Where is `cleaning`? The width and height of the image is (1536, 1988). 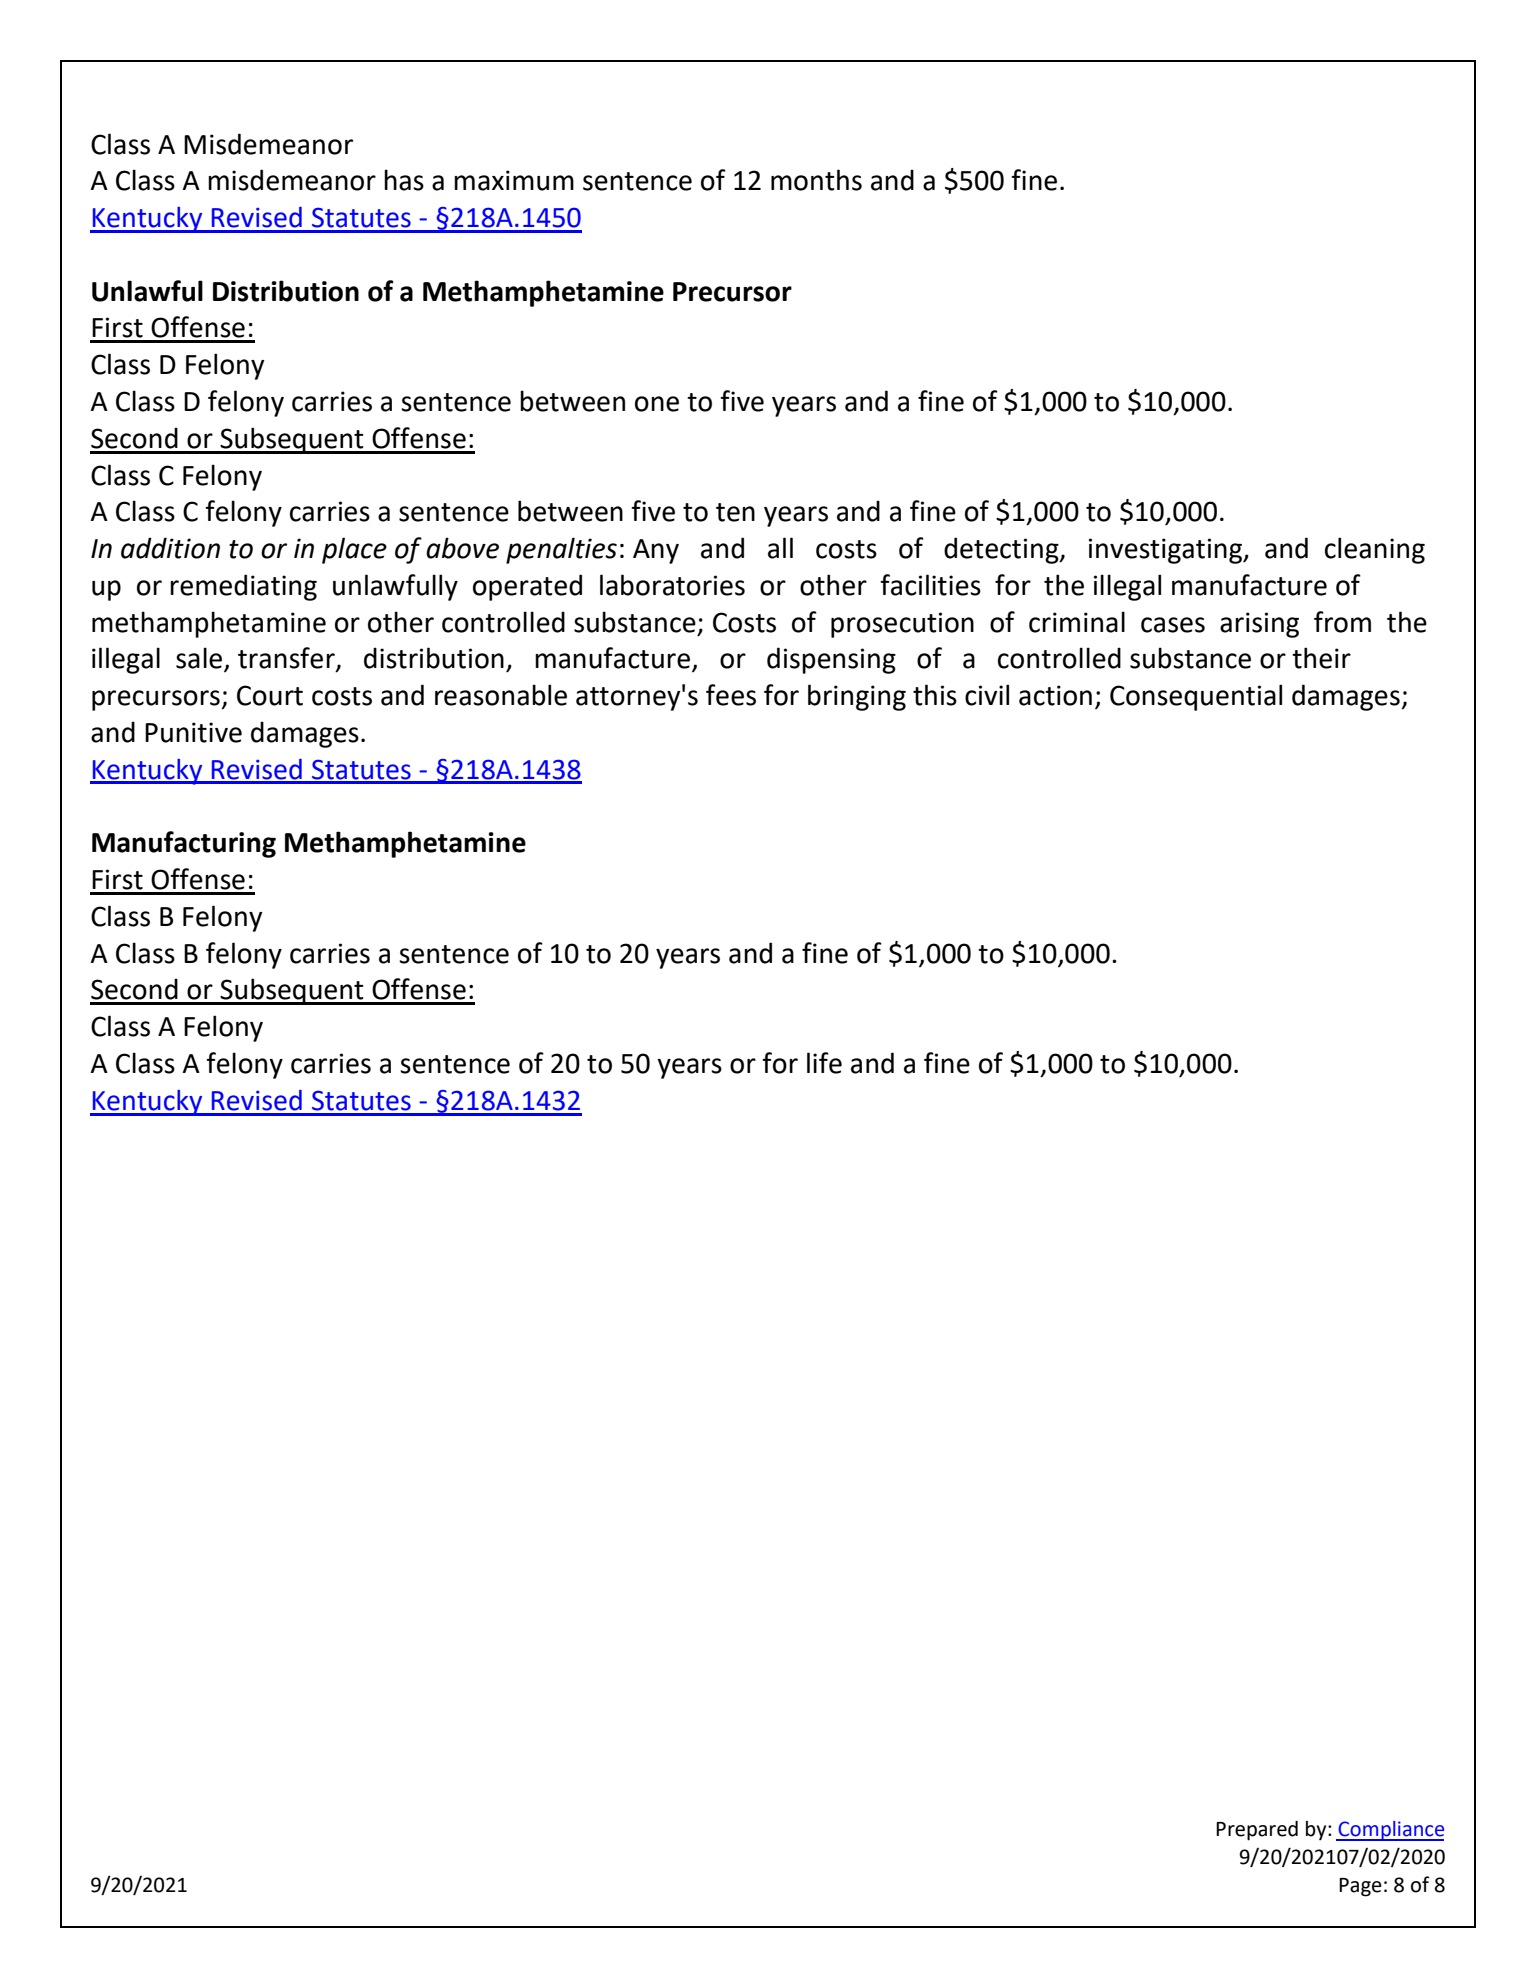
cleaning is located at coordinates (1375, 550).
